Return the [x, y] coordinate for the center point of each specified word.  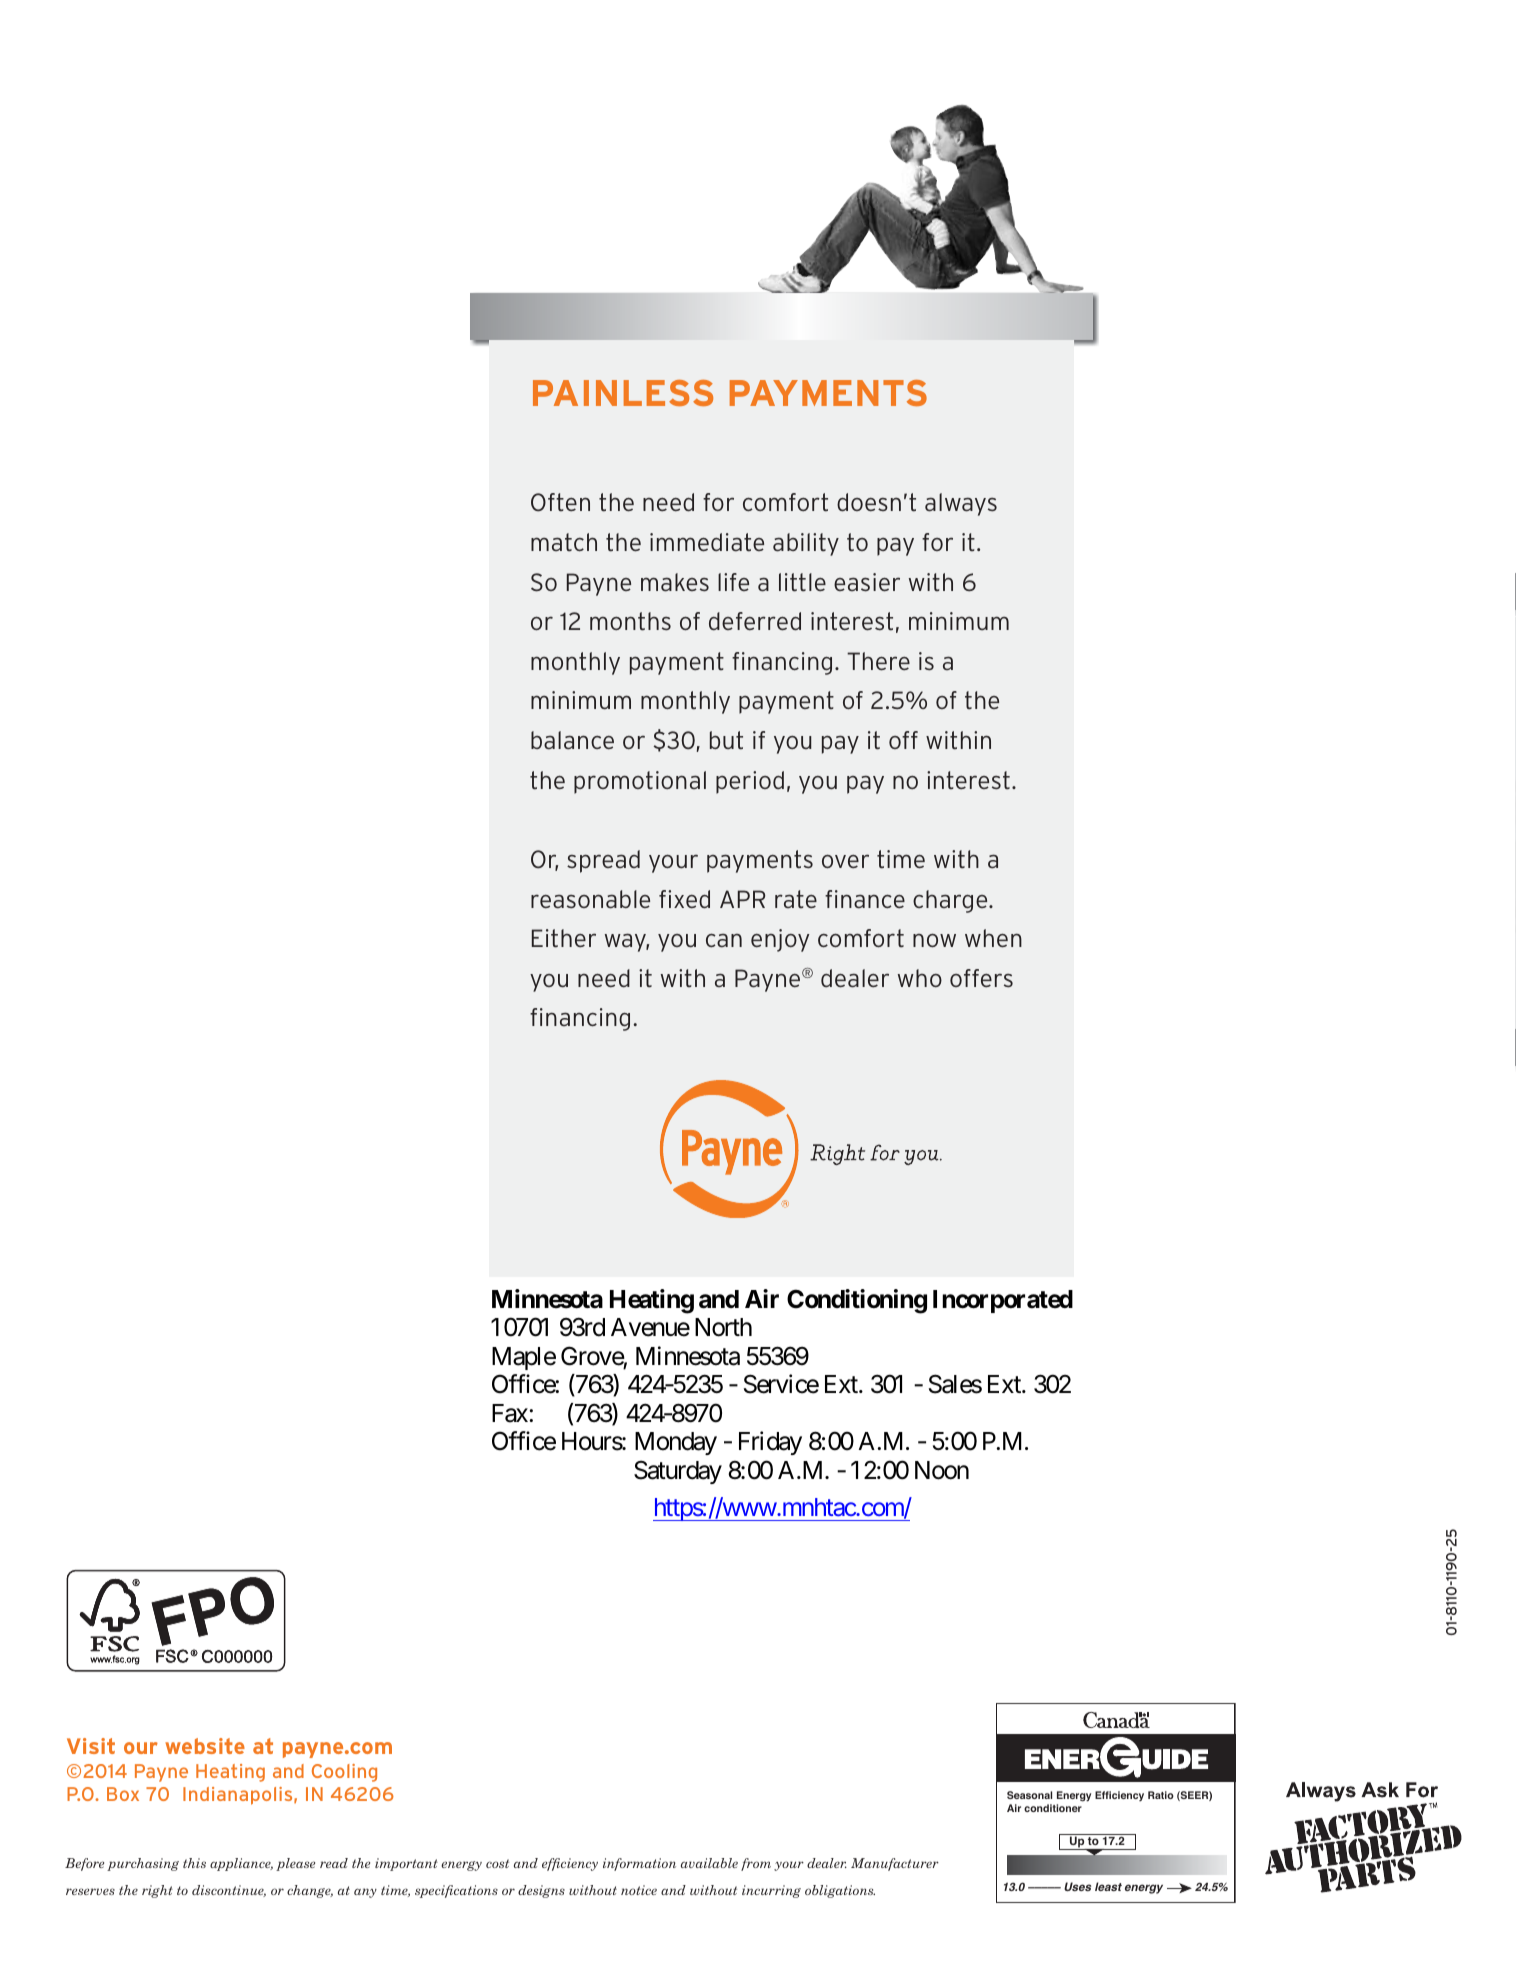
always [961, 504]
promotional [640, 782]
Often [560, 502]
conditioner [1053, 1808]
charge [951, 901]
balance [572, 740]
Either [564, 938]
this [194, 1863]
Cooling [344, 1773]
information [639, 1864]
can [724, 941]
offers [981, 978]
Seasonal [1029, 1795]
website [205, 1746]
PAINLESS [623, 393]
